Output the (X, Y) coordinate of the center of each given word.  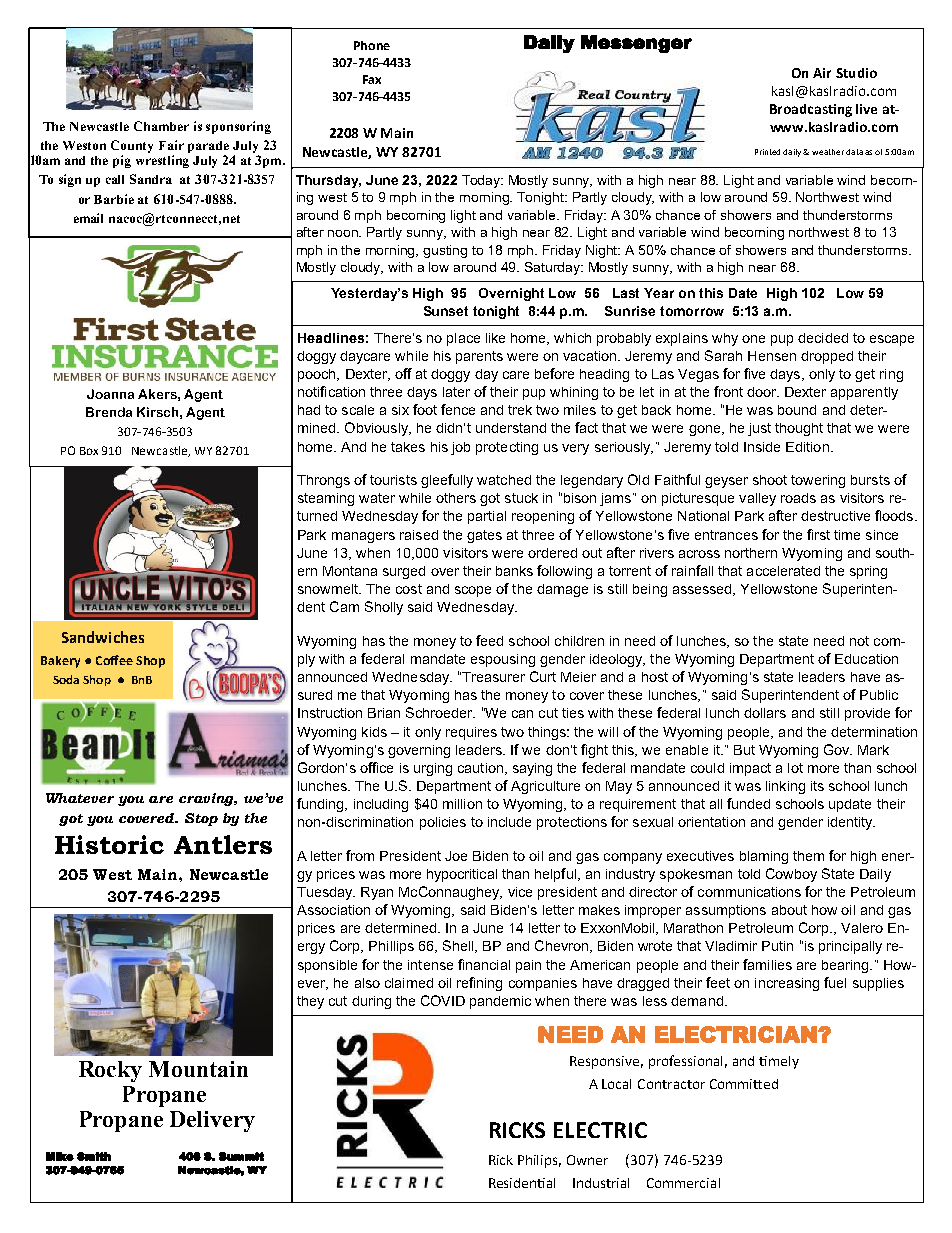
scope (473, 591)
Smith (94, 1156)
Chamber (161, 126)
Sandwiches (103, 637)
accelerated (783, 571)
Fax (372, 79)
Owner (587, 1160)
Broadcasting (811, 110)
